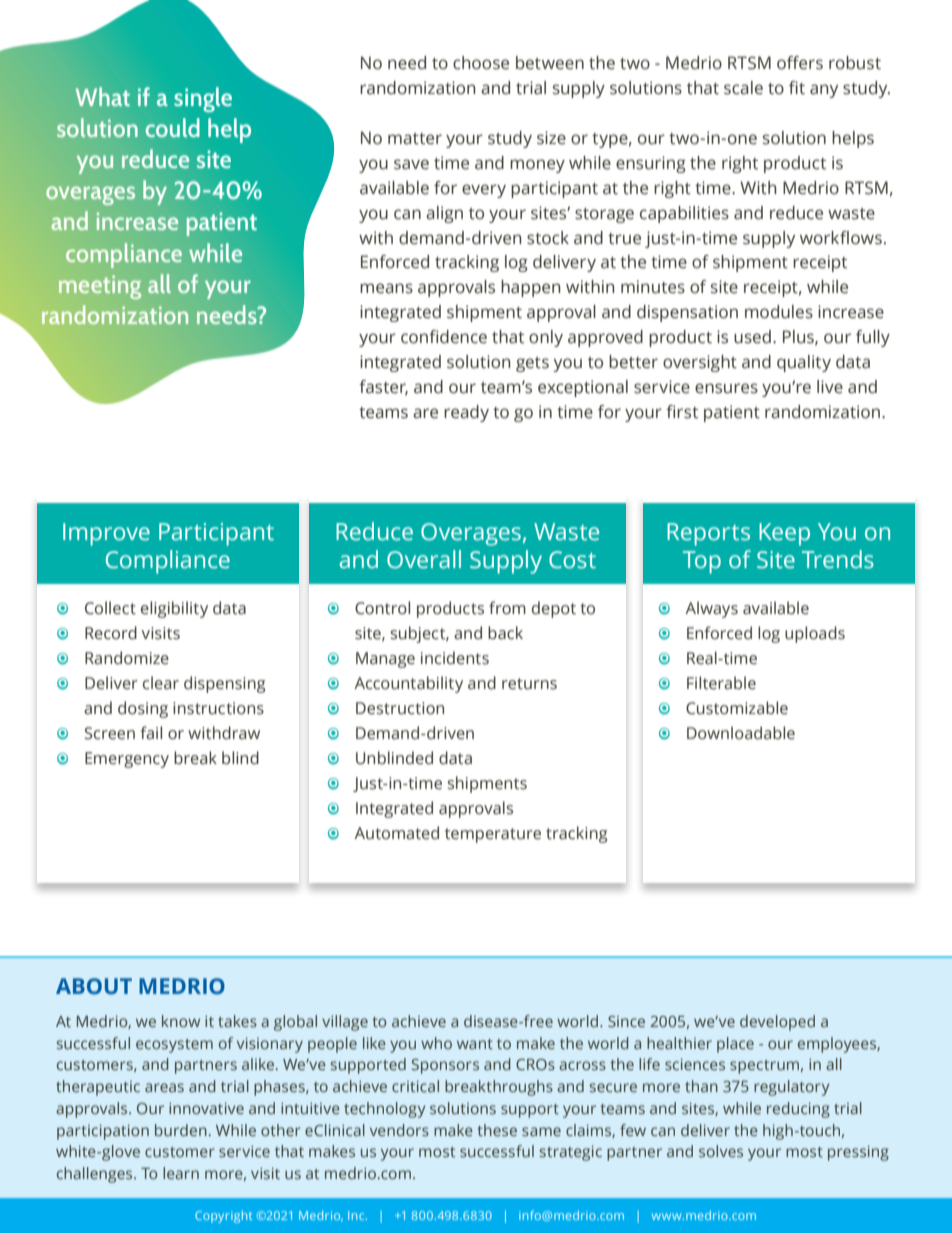 This page has width=952, height=1233. I want to click on single, so click(203, 99).
